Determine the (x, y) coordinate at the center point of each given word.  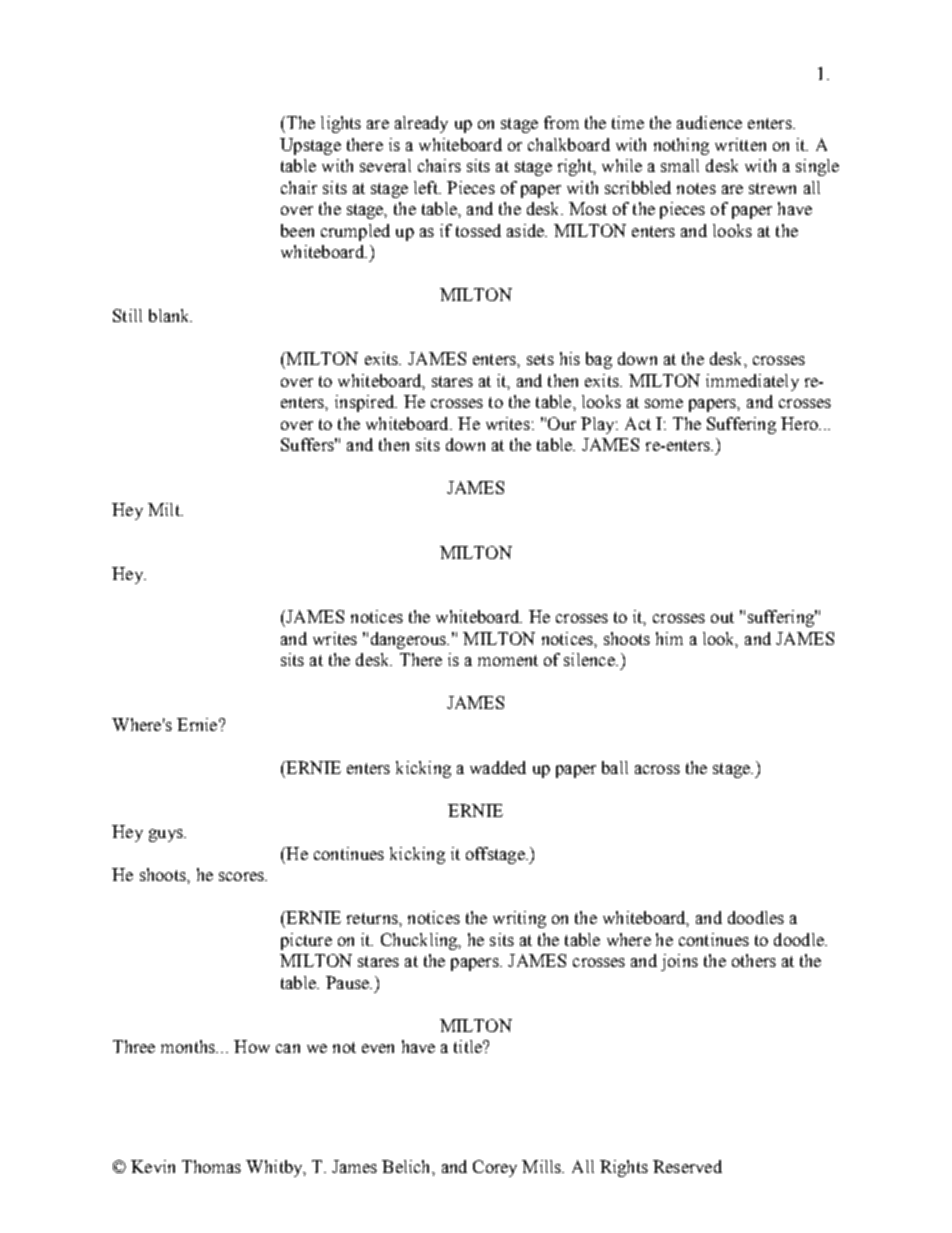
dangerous (409, 640)
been (297, 230)
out (722, 617)
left (427, 187)
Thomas (211, 1166)
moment (508, 660)
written (740, 144)
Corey (495, 1168)
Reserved (687, 1166)
